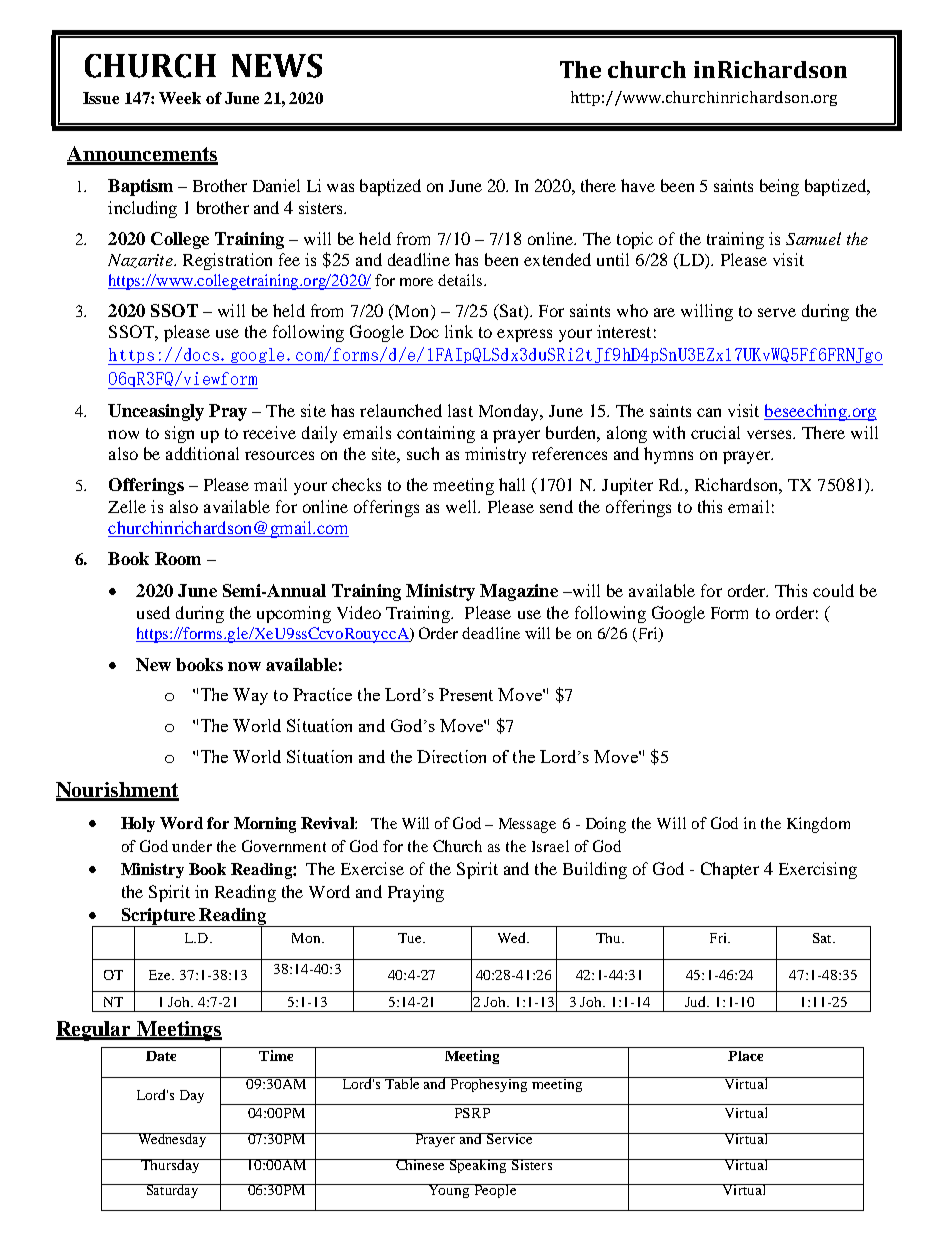  Describe the element at coordinates (478, 1166) in the screenshot. I see `Speaking` at that location.
